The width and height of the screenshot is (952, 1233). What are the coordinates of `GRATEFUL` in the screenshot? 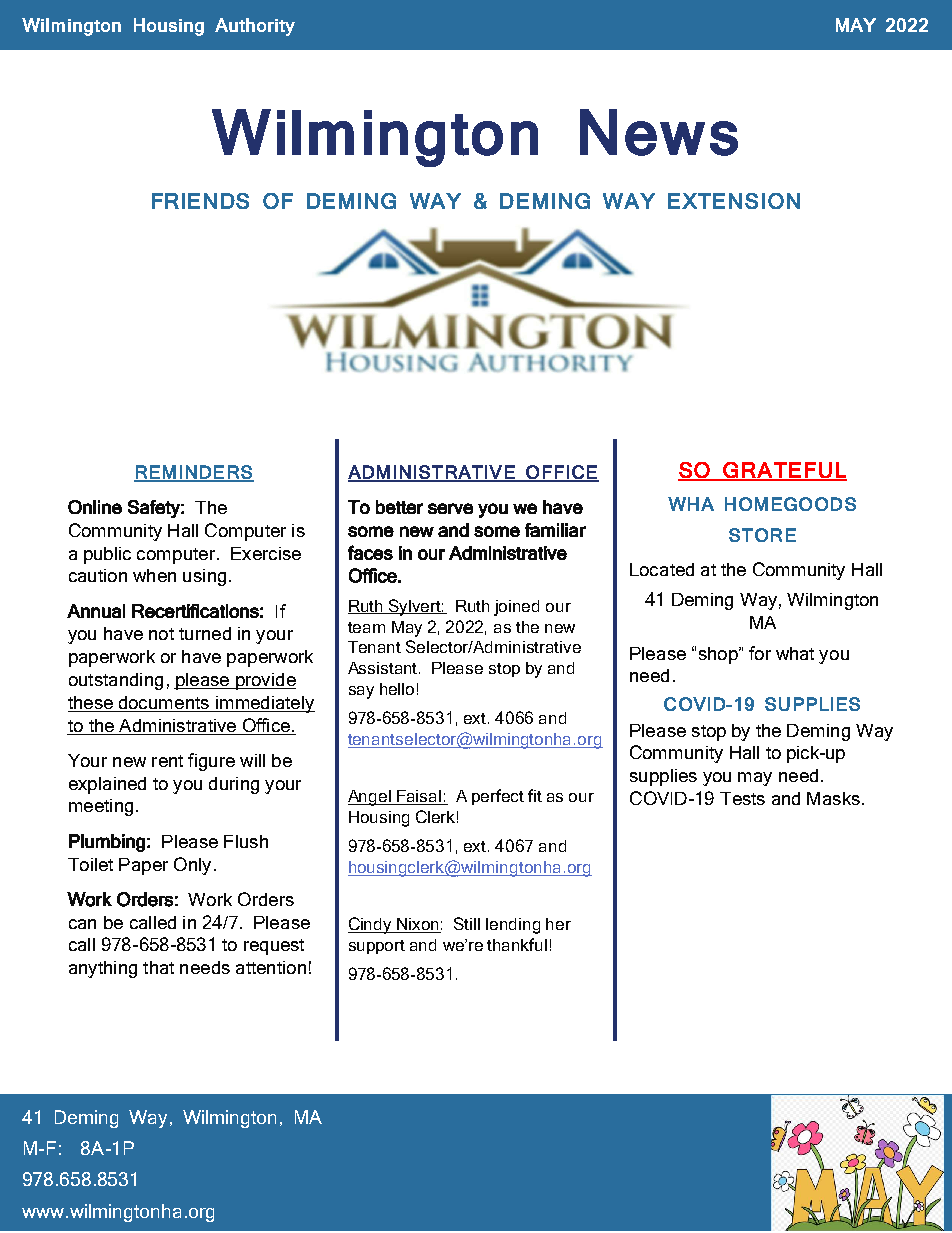 It's located at (784, 471).
